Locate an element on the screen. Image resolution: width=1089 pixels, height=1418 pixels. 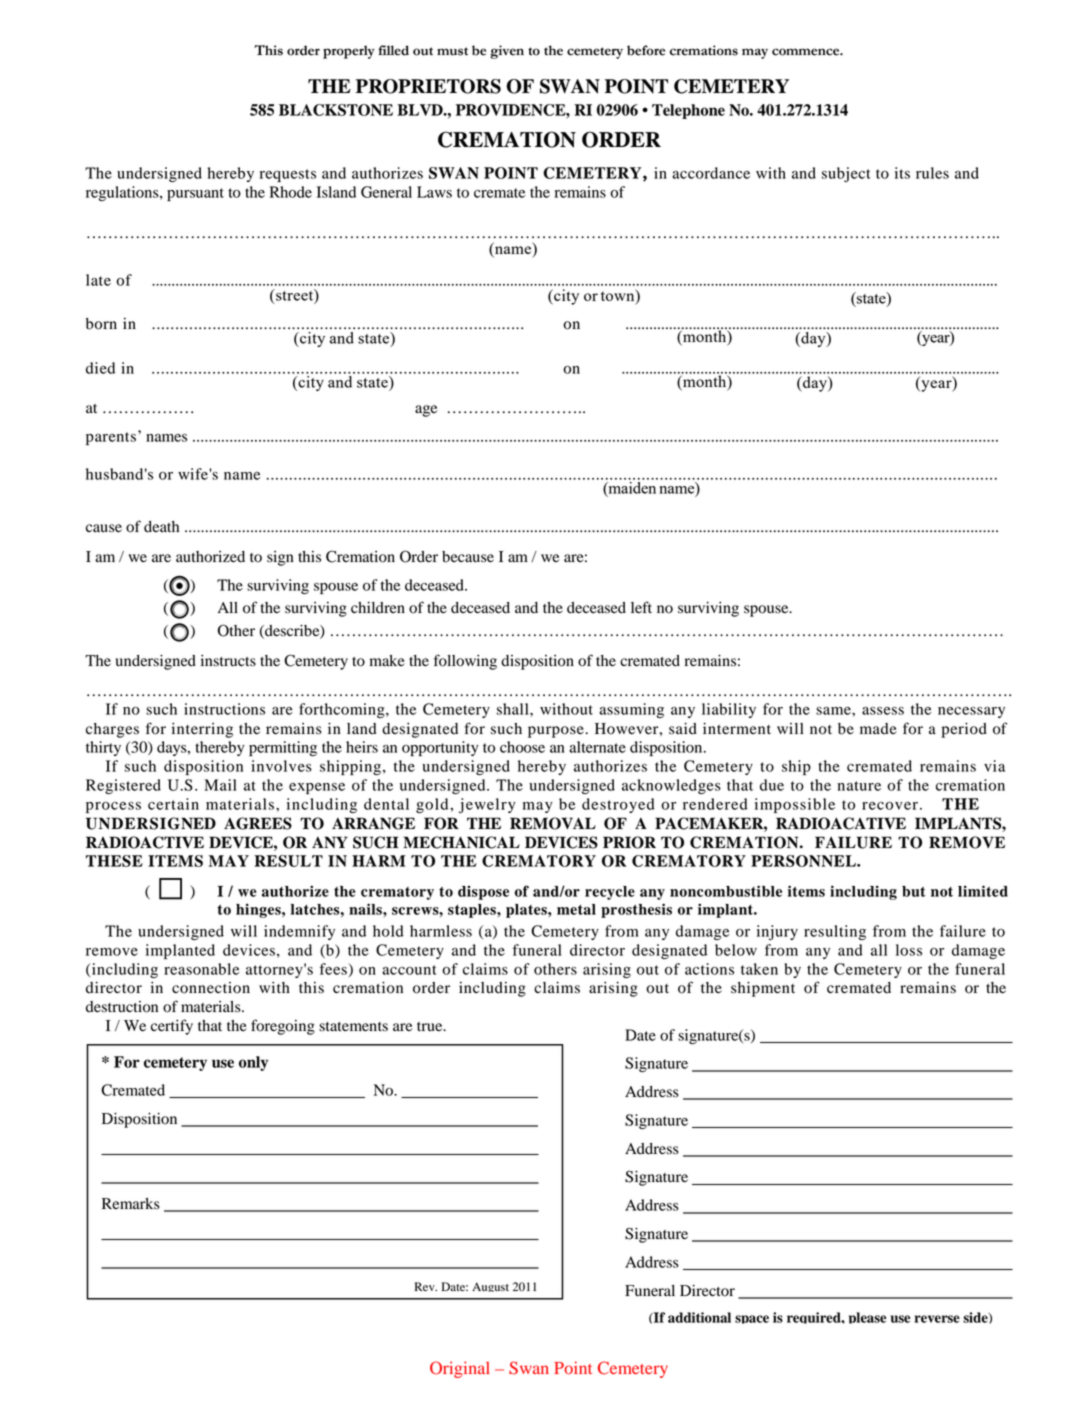
BLACKSTONE is located at coordinates (336, 110).
